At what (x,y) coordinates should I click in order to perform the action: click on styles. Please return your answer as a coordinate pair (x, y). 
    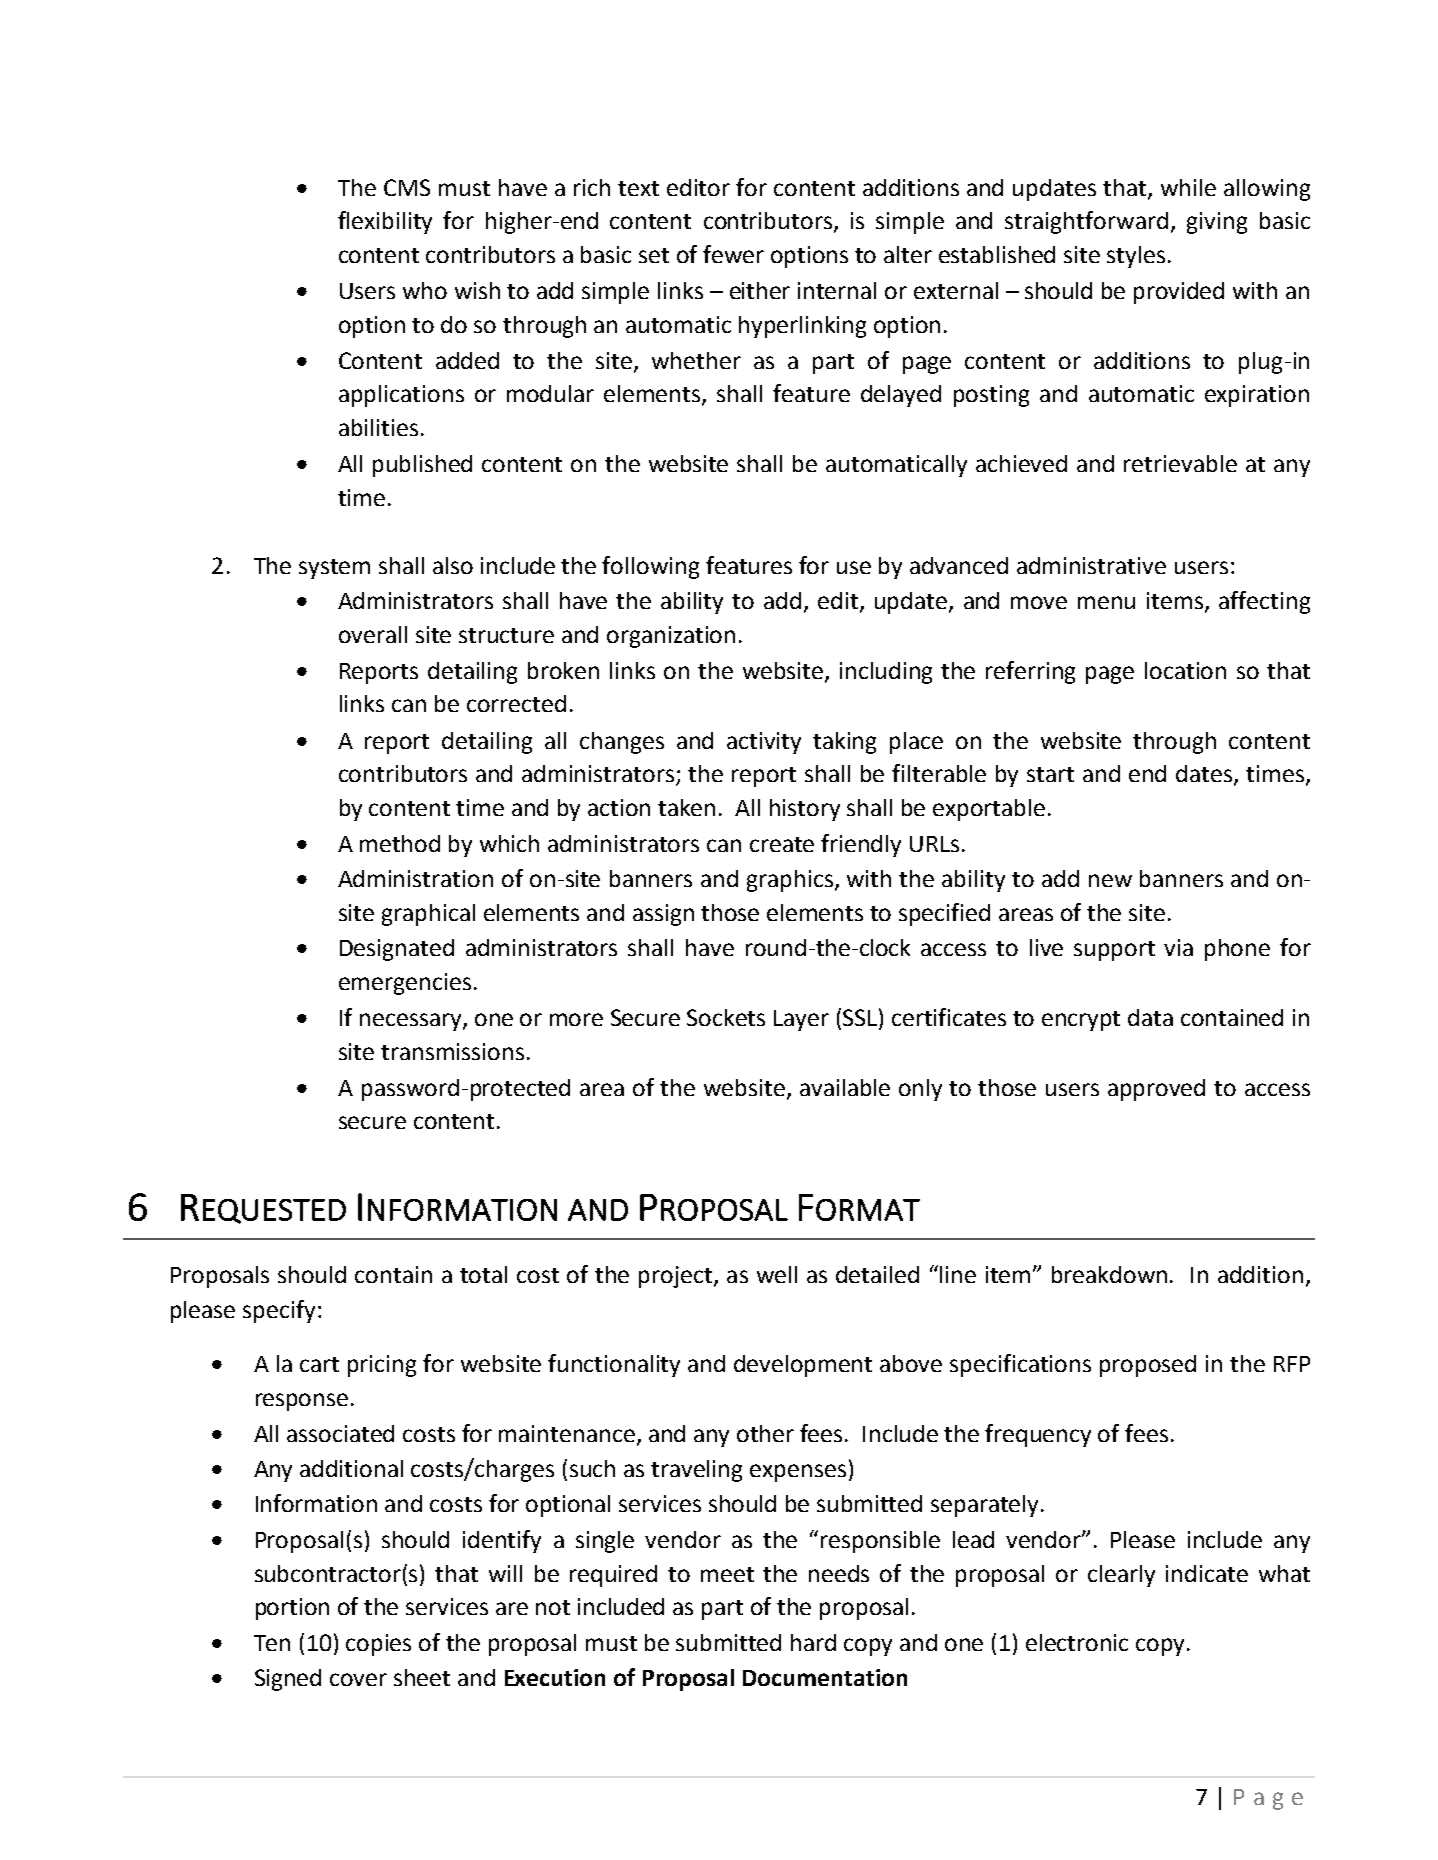
    Looking at the image, I should click on (1136, 257).
